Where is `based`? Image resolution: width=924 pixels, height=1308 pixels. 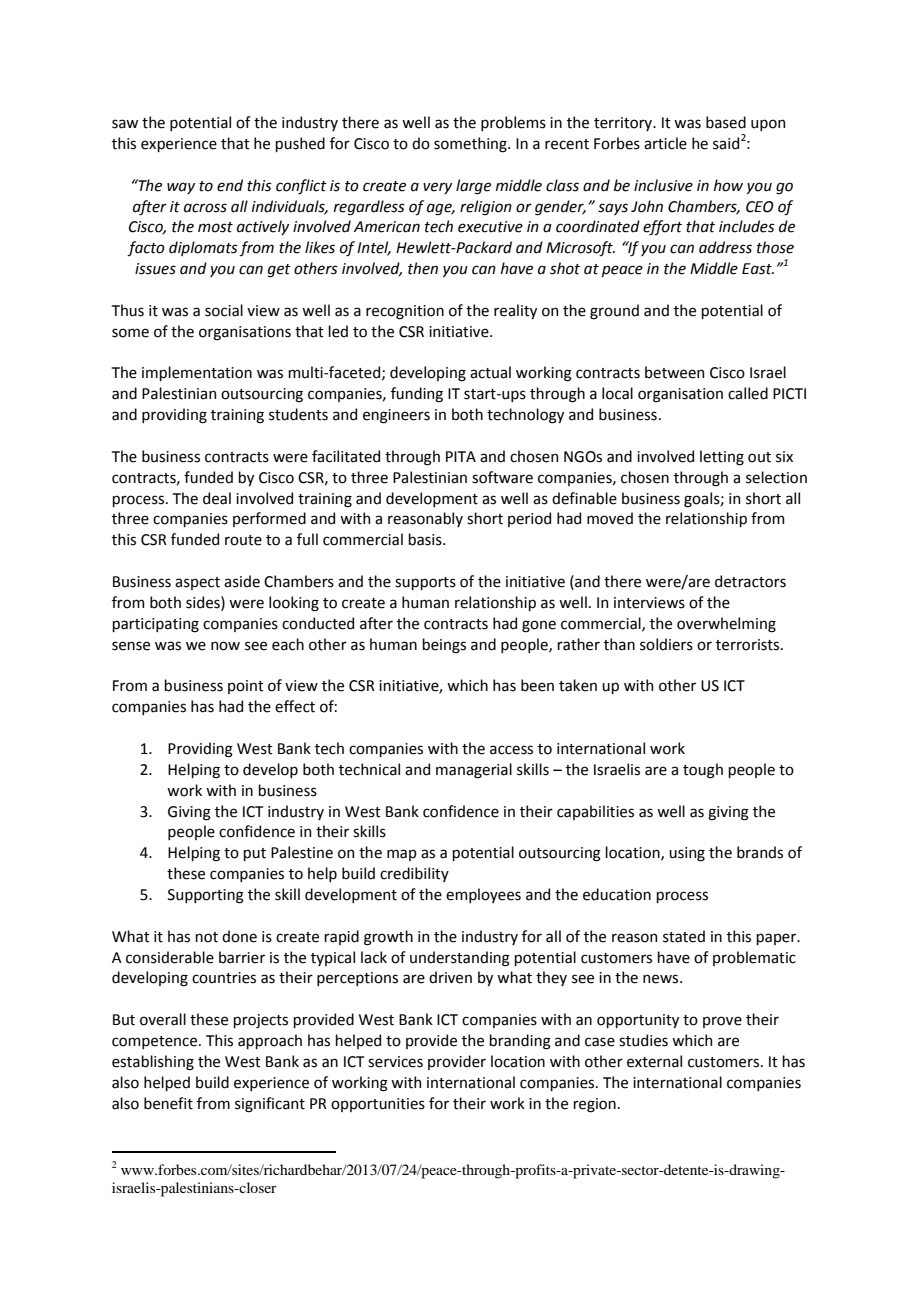 based is located at coordinates (726, 122).
